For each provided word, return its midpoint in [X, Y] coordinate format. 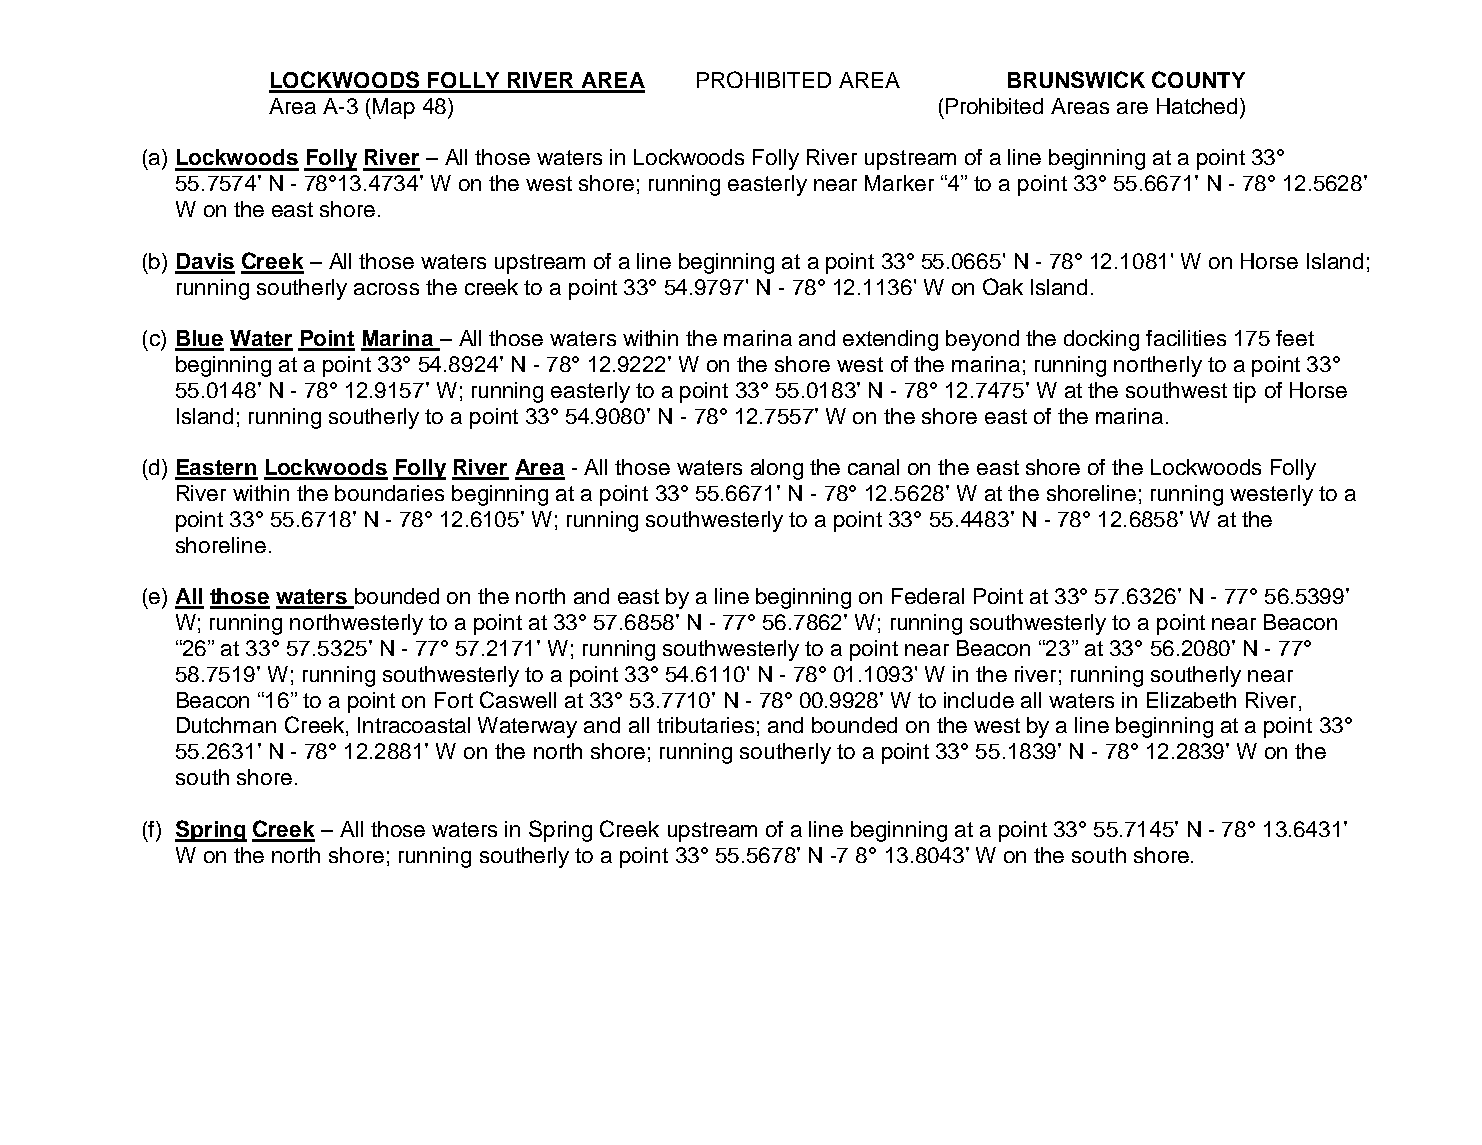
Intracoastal [414, 725]
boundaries [389, 493]
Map [394, 108]
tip [1244, 392]
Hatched [1197, 106]
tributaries [705, 725]
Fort [454, 700]
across [386, 289]
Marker [899, 183]
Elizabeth [1191, 700]
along [777, 469]
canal [873, 467]
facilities [1186, 338]
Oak [1003, 286]
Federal [928, 596]
